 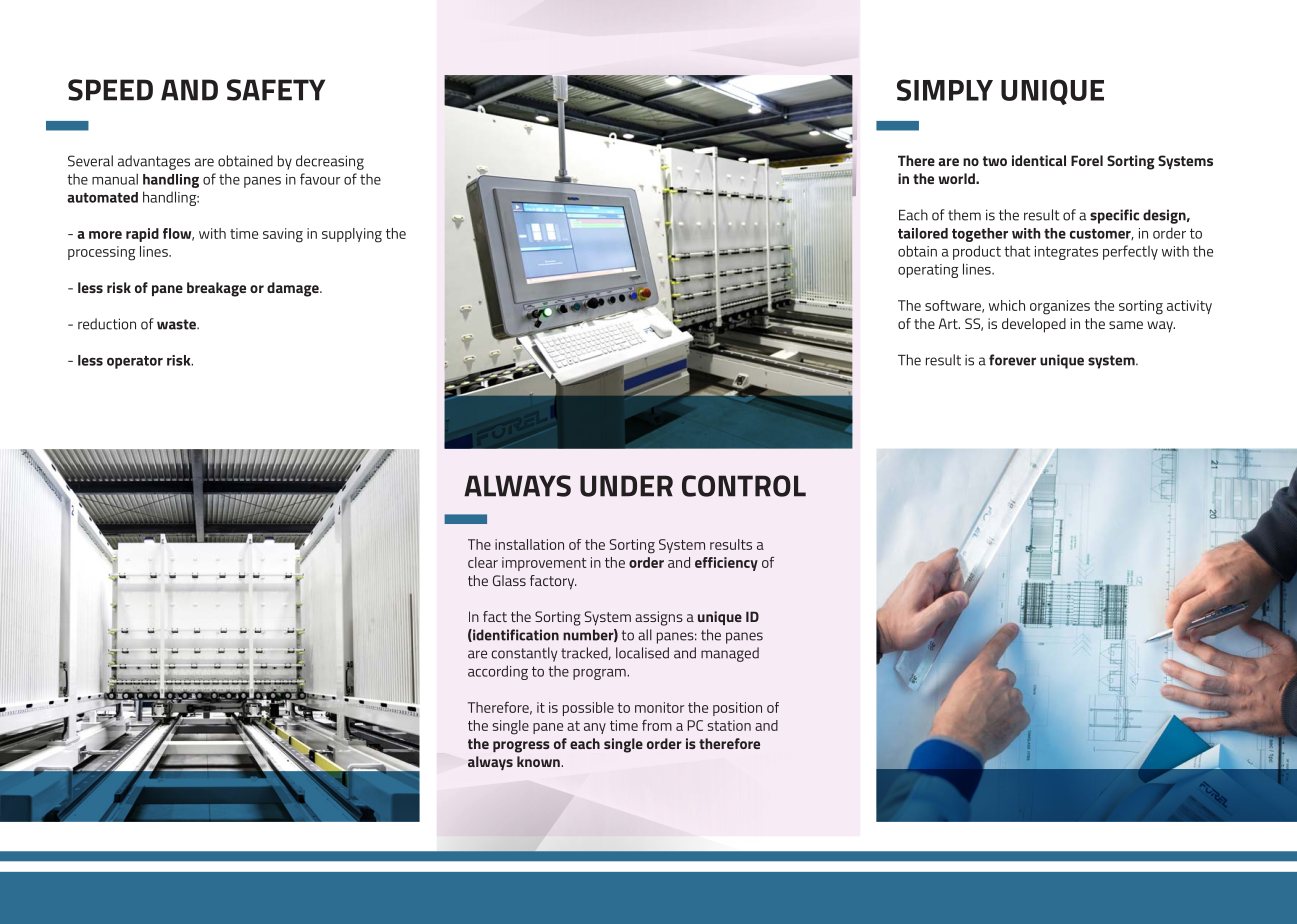 What do you see at coordinates (626, 486) in the screenshot?
I see `UNDER` at bounding box center [626, 486].
